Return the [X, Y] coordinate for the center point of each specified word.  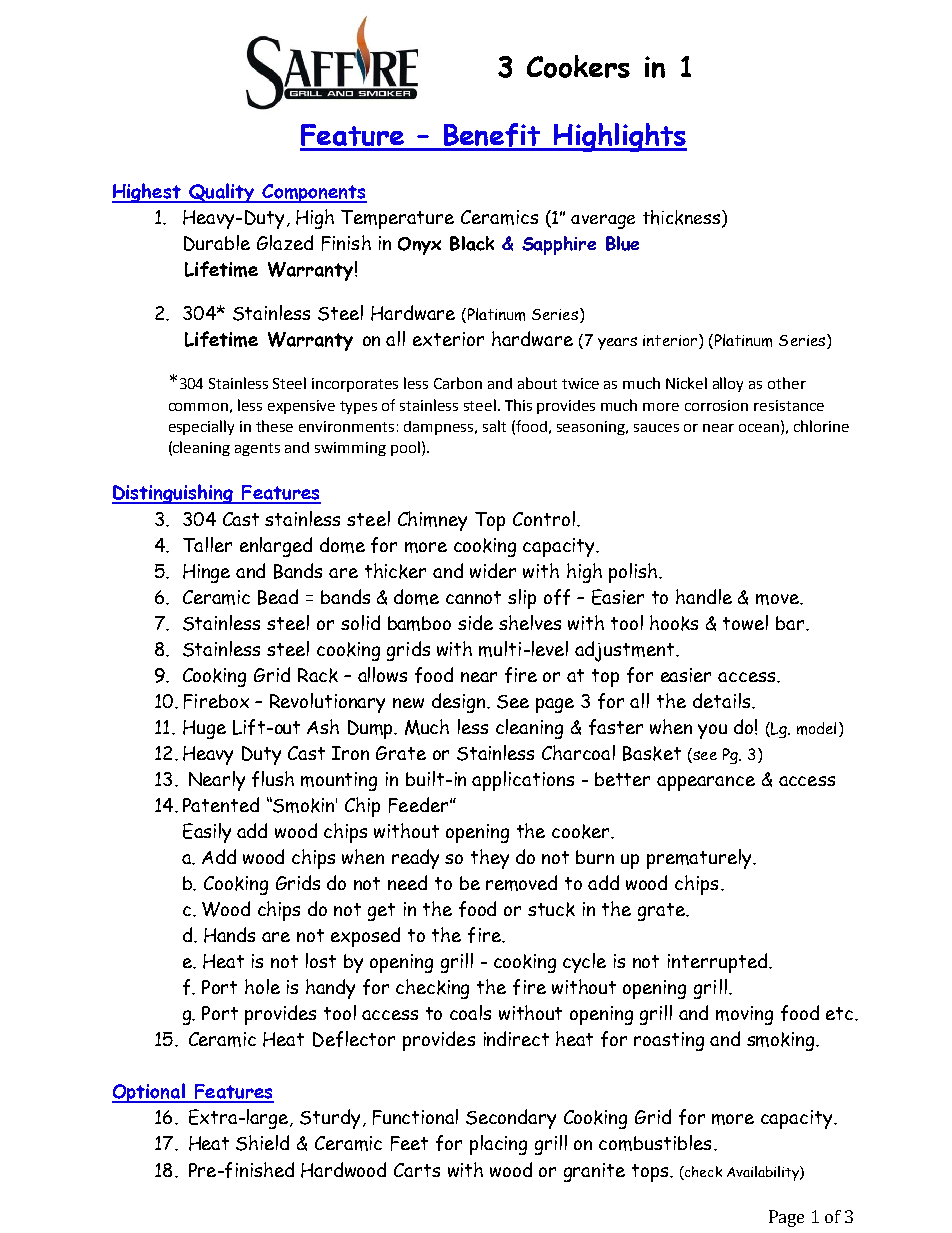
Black [472, 243]
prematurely [700, 859]
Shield [262, 1143]
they [490, 859]
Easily [207, 833]
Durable [217, 243]
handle [704, 596]
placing [498, 1145]
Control [544, 518]
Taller [207, 544]
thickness [681, 217]
